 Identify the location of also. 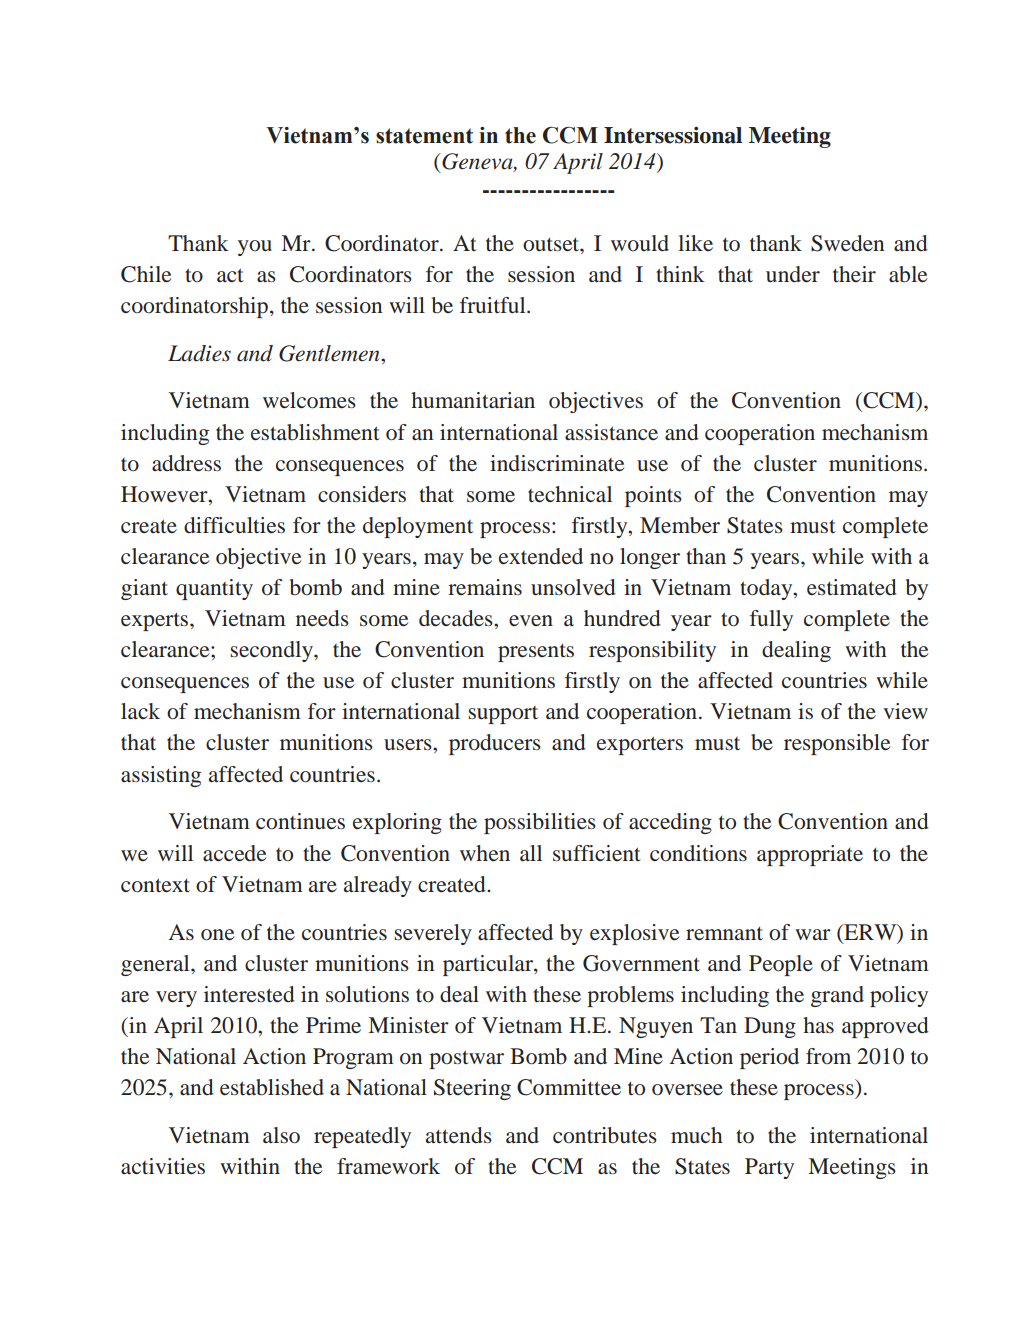
(281, 1135).
